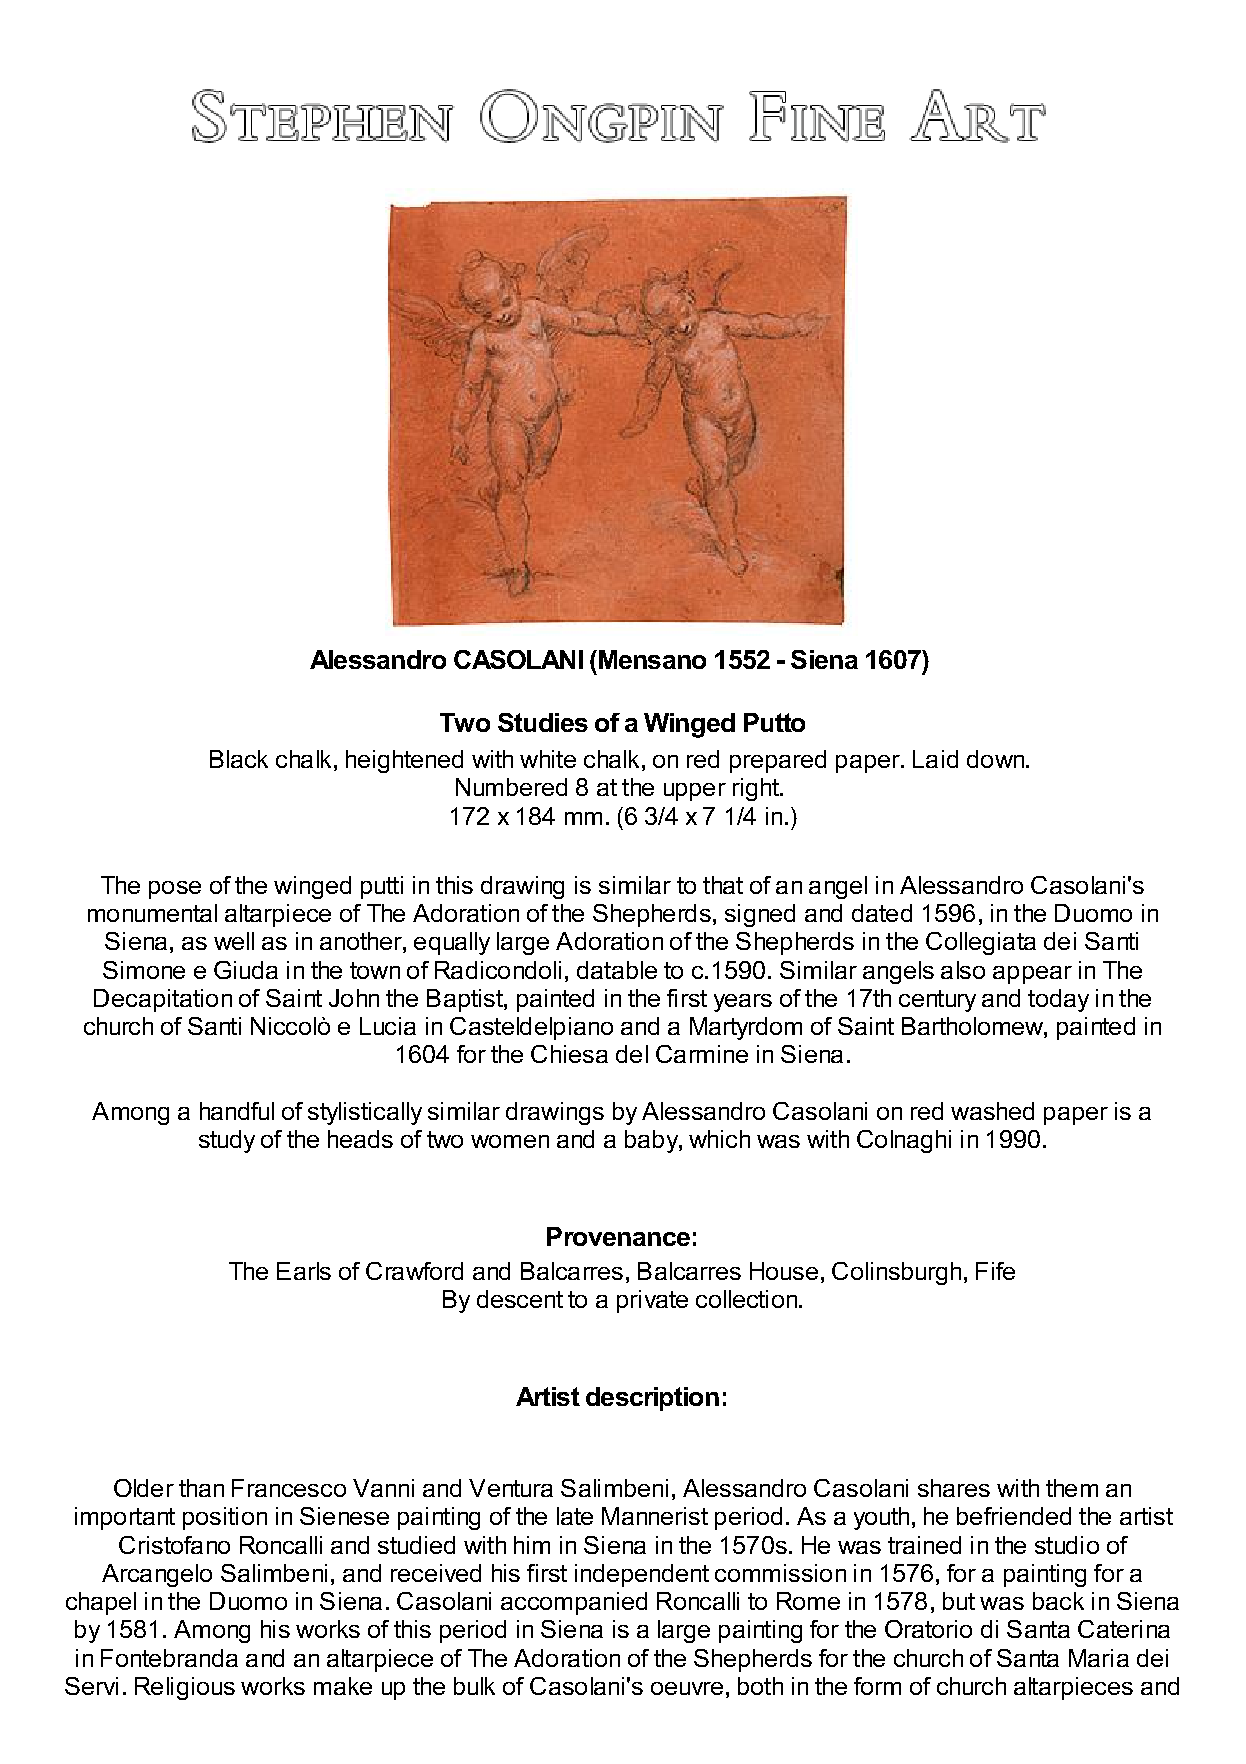 The width and height of the screenshot is (1246, 1764). What do you see at coordinates (227, 1141) in the screenshot?
I see `study` at bounding box center [227, 1141].
